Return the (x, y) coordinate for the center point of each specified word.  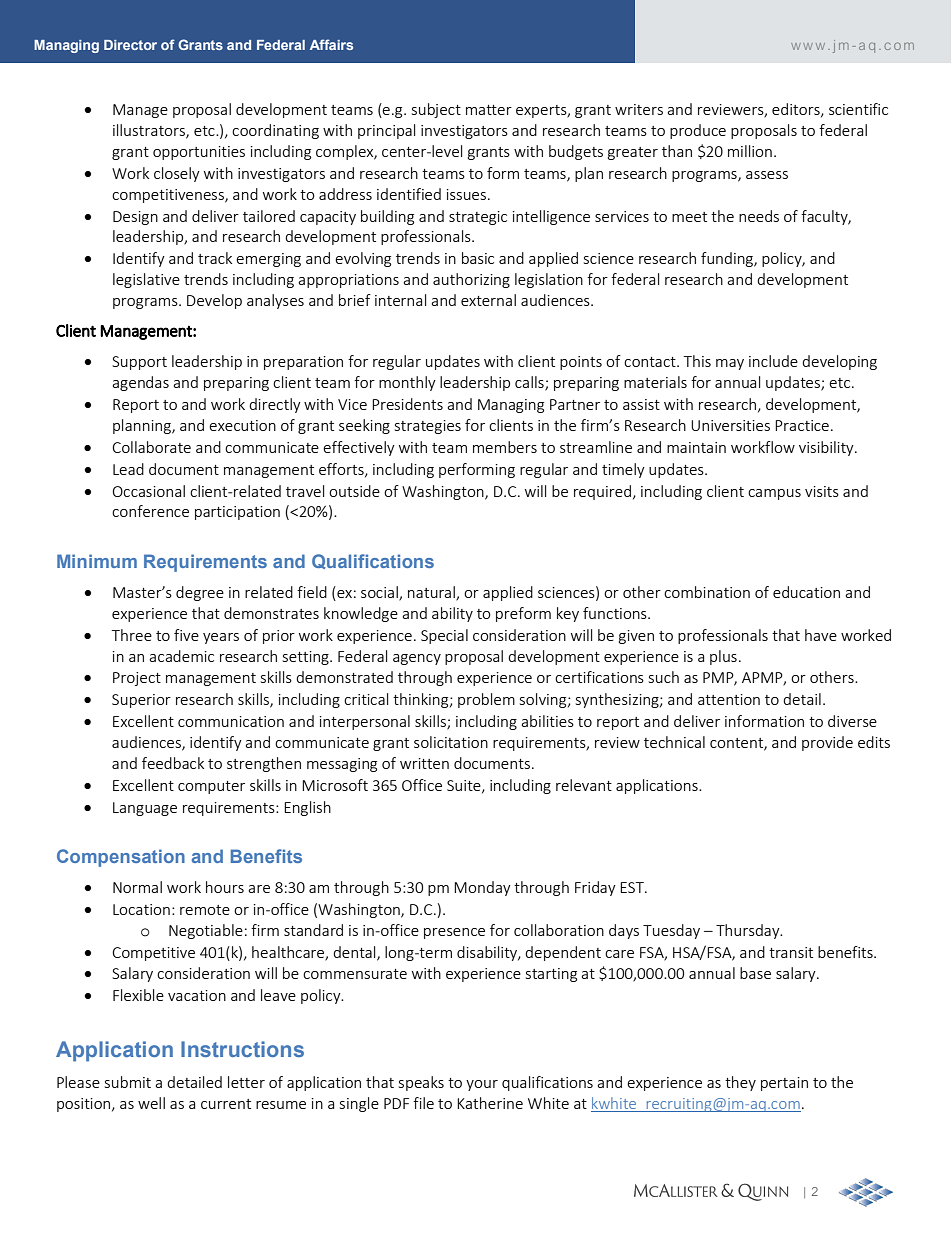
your (482, 1085)
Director (130, 45)
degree (200, 593)
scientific (858, 109)
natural (432, 593)
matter (489, 110)
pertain (784, 1084)
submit (128, 1082)
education (806, 592)
